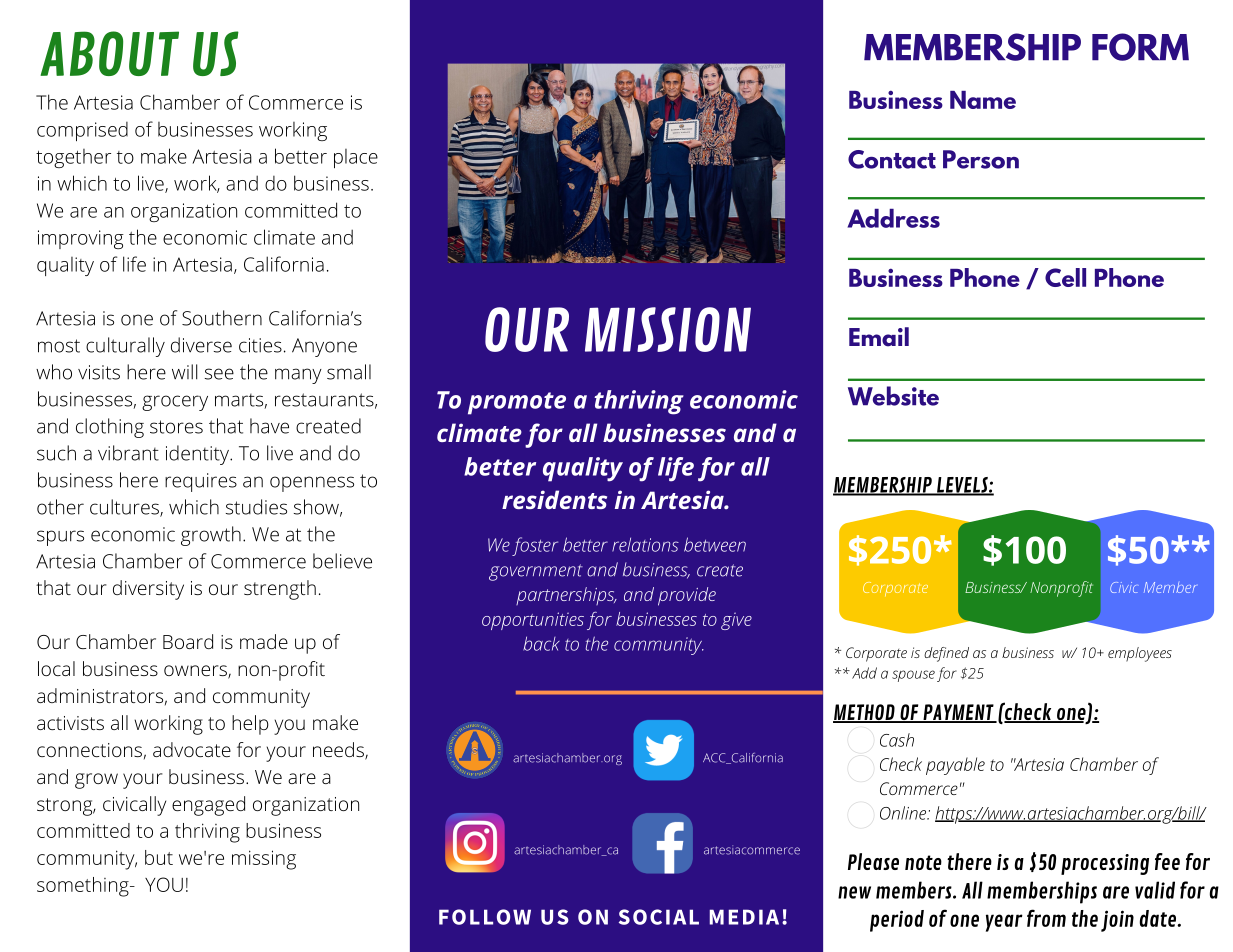 The height and width of the screenshot is (952, 1233). I want to click on ABOUT, so click(109, 53).
